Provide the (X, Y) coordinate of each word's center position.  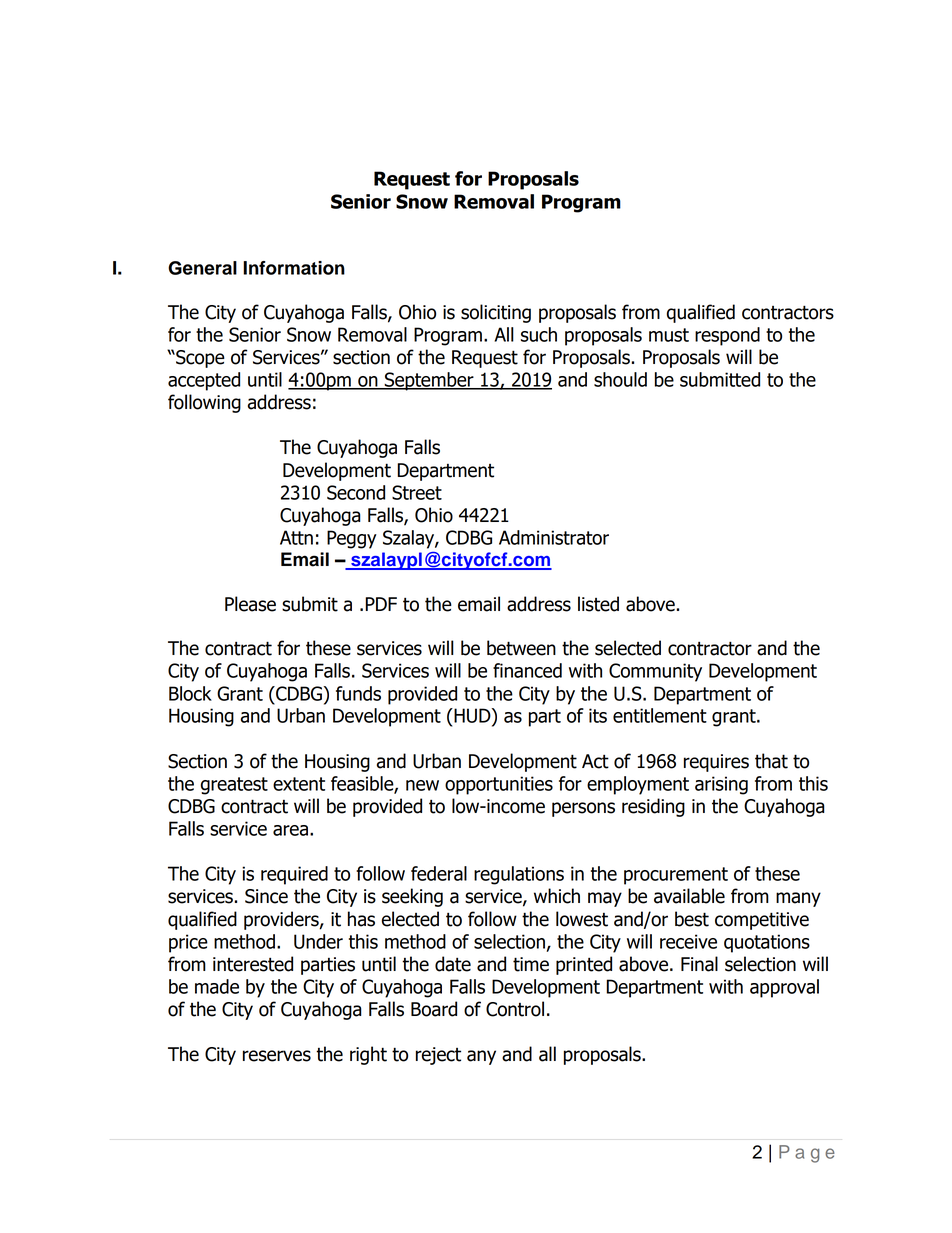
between (521, 648)
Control (515, 1009)
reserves (277, 1056)
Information (294, 268)
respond (727, 336)
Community (655, 672)
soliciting (496, 313)
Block (190, 693)
